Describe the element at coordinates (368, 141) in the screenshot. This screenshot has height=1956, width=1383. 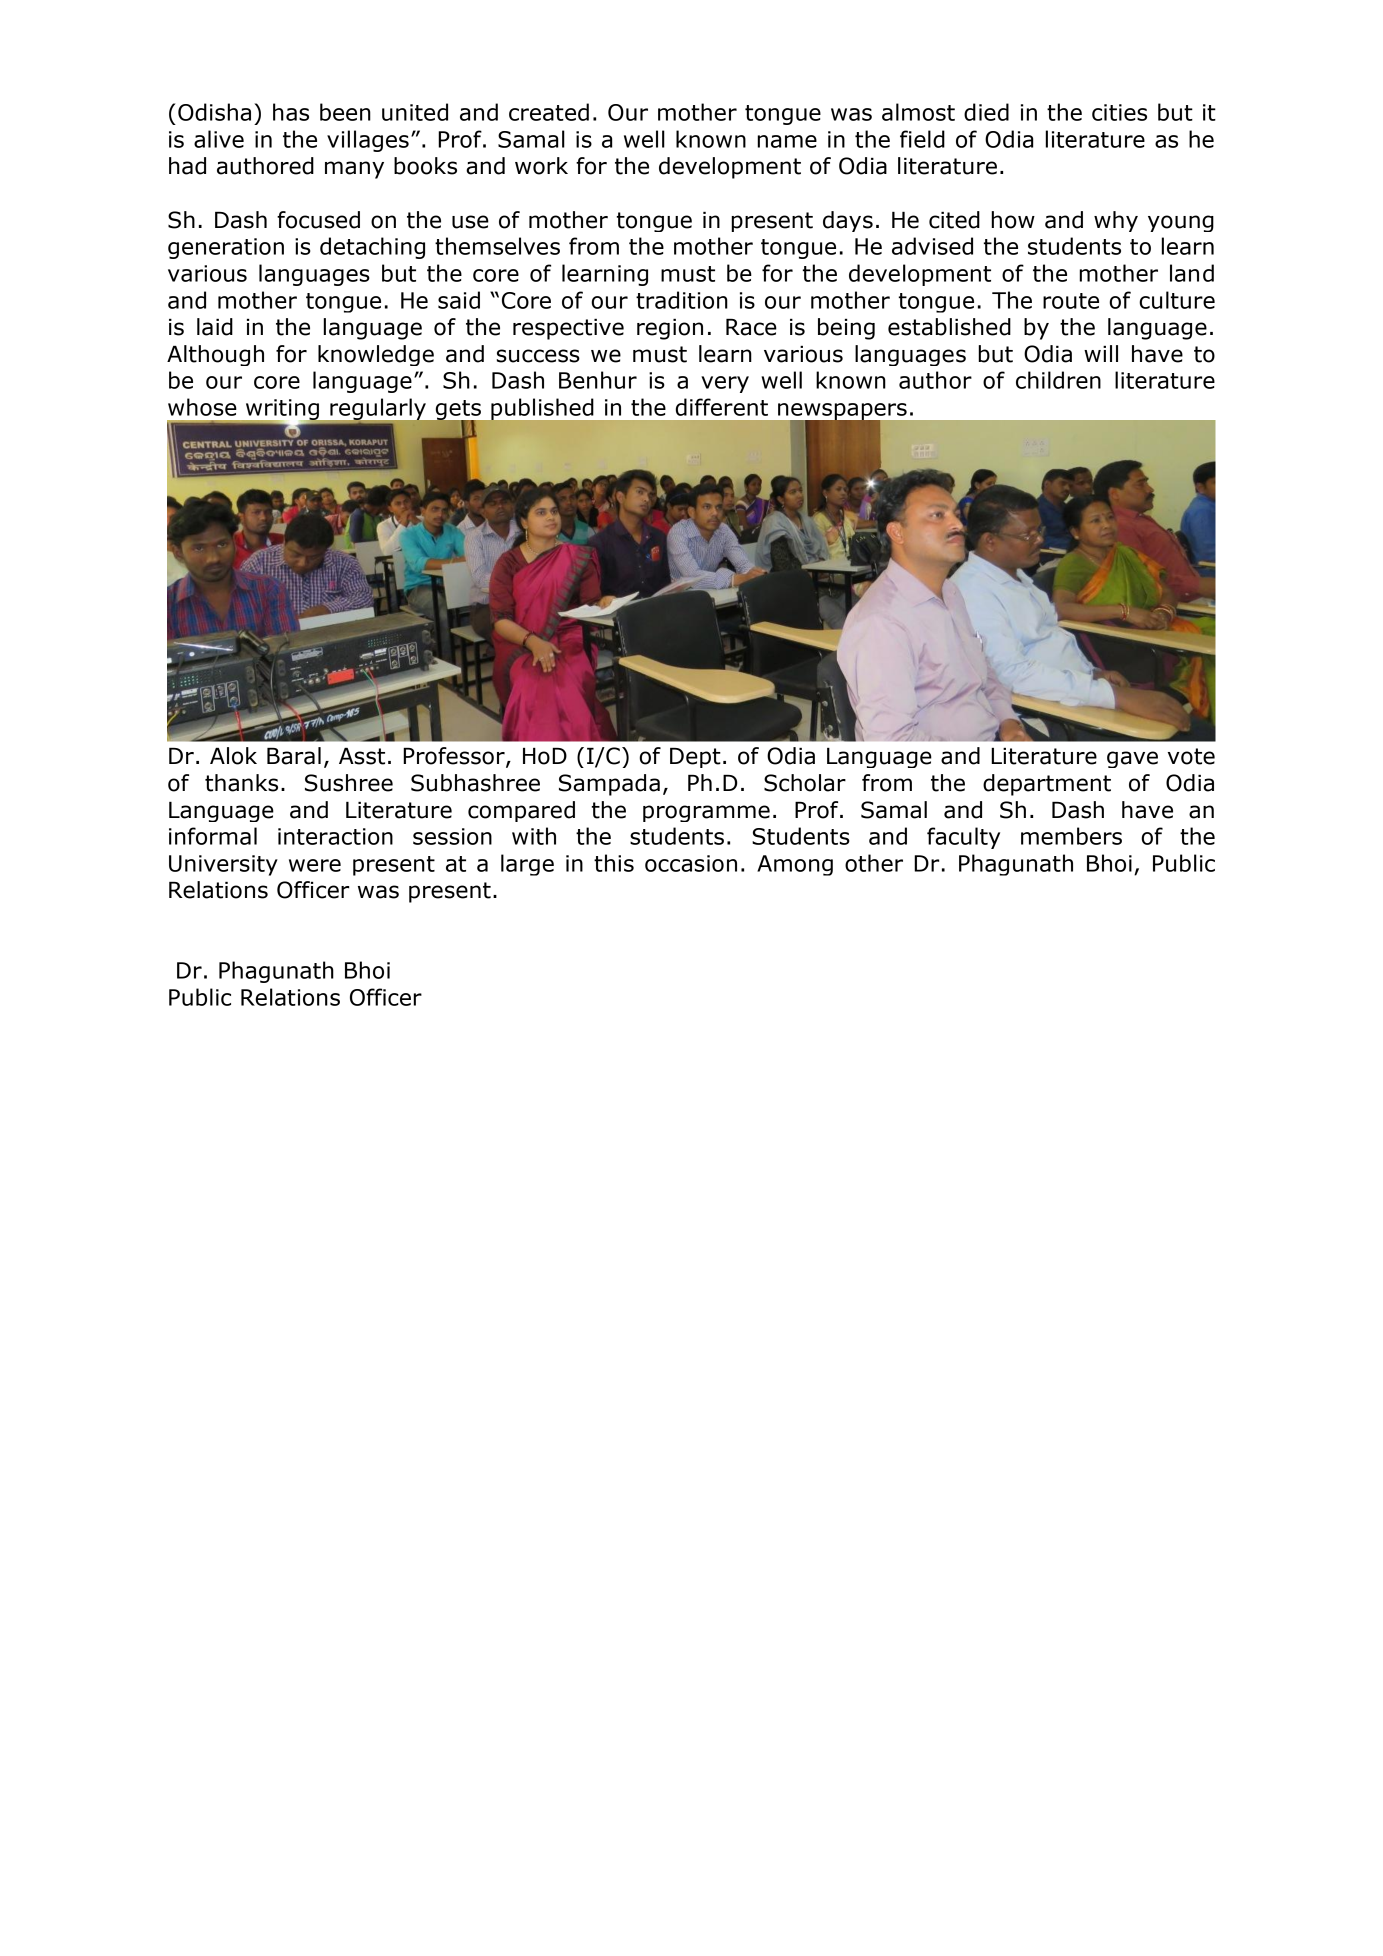
I see `villages` at that location.
